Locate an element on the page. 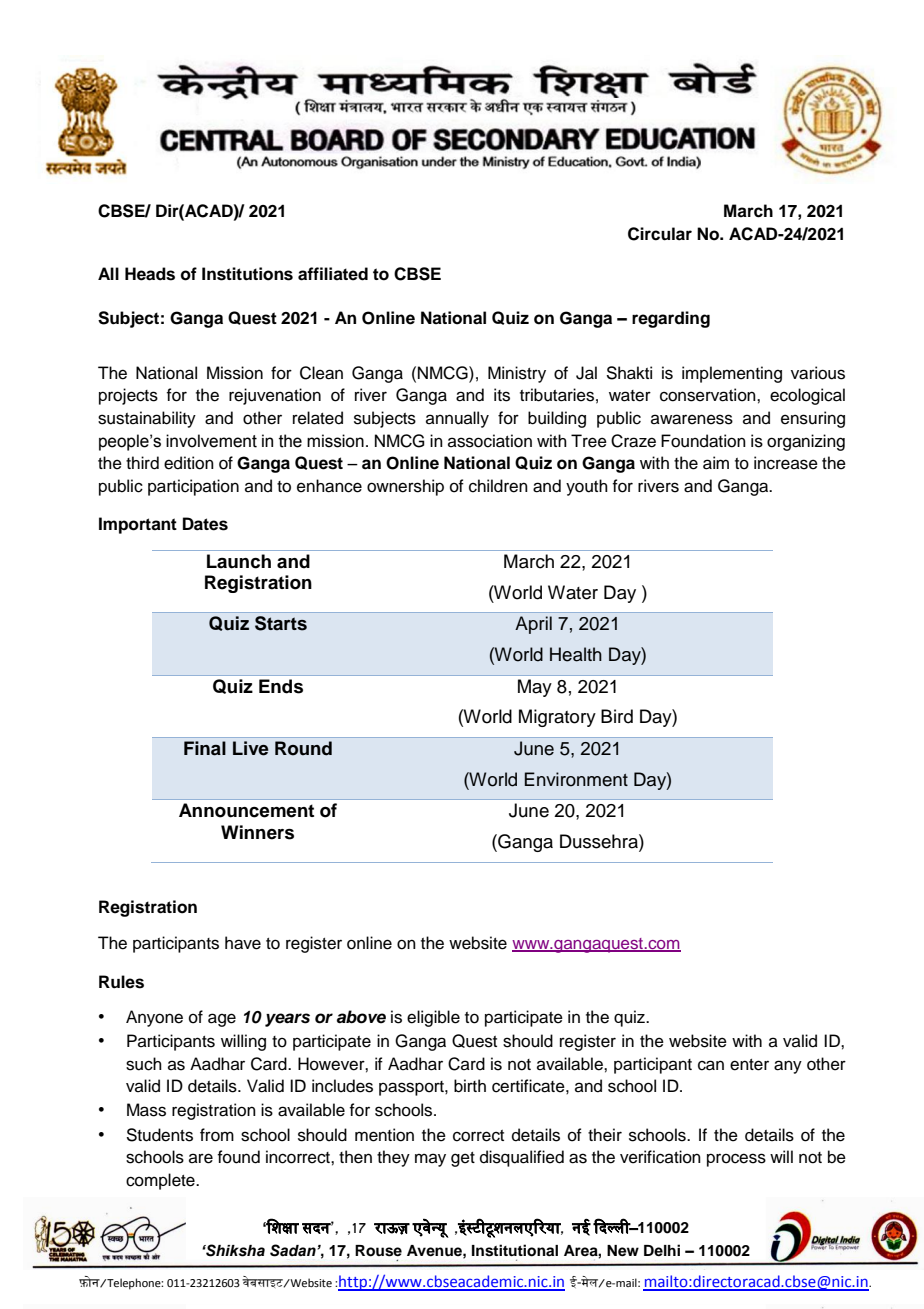 The width and height of the page is (924, 1309). affiliated is located at coordinates (333, 274).
